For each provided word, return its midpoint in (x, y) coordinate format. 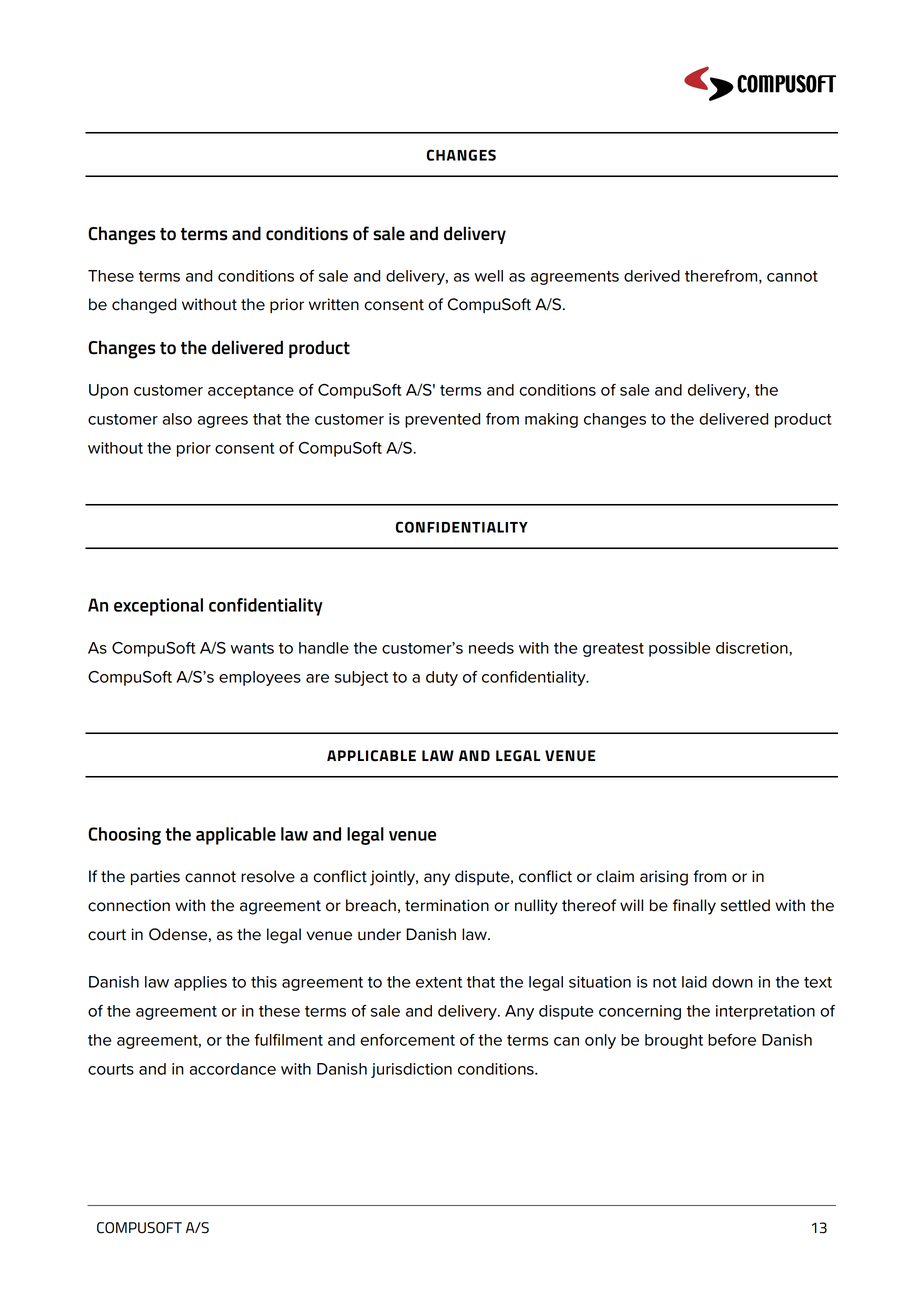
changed (144, 306)
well (489, 276)
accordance (233, 1069)
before (732, 1040)
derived (652, 276)
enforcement (407, 1040)
